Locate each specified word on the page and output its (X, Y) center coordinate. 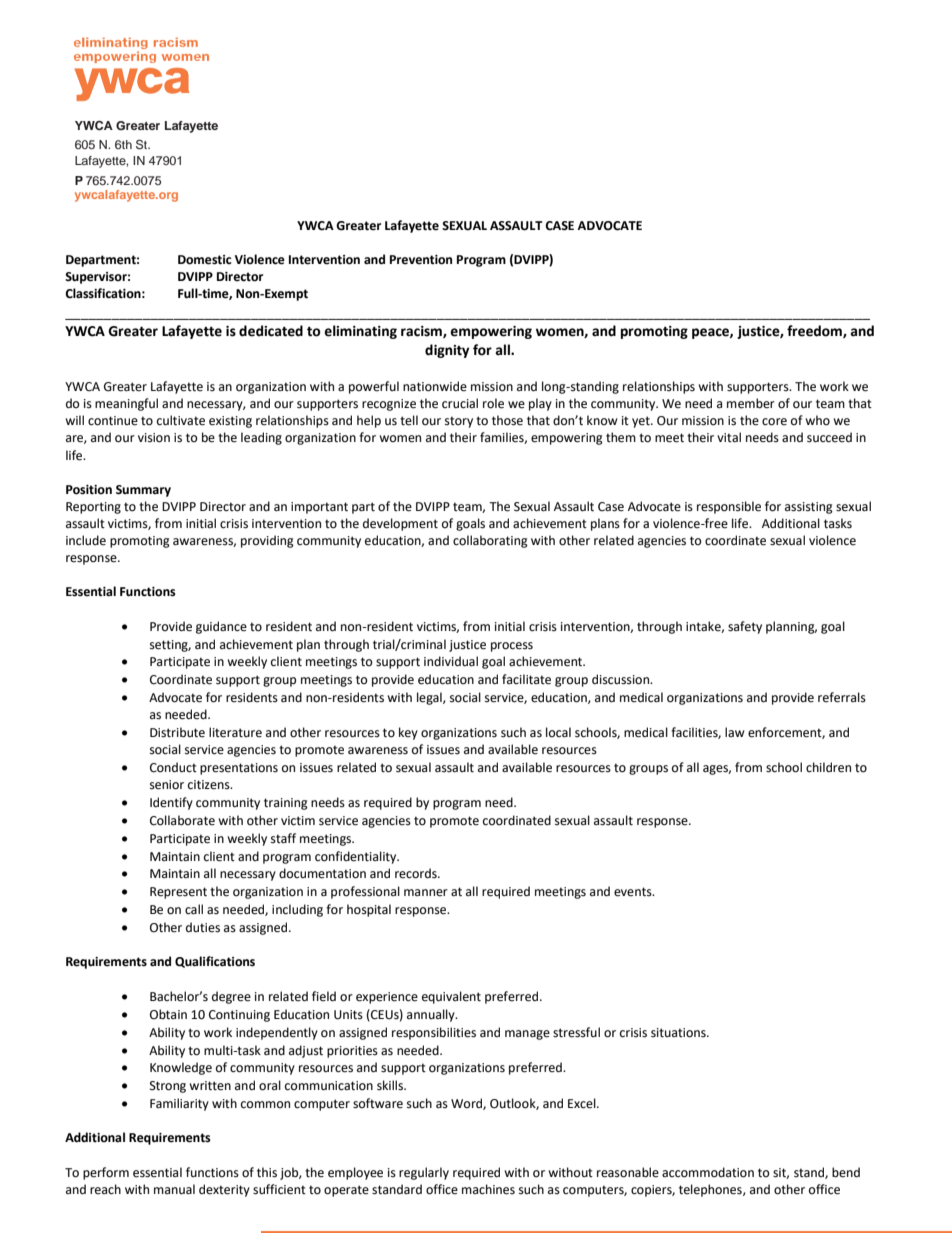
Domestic (205, 260)
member (751, 403)
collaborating (490, 541)
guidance (221, 627)
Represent (178, 893)
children (828, 767)
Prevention (421, 260)
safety (745, 627)
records (417, 873)
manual (174, 1189)
